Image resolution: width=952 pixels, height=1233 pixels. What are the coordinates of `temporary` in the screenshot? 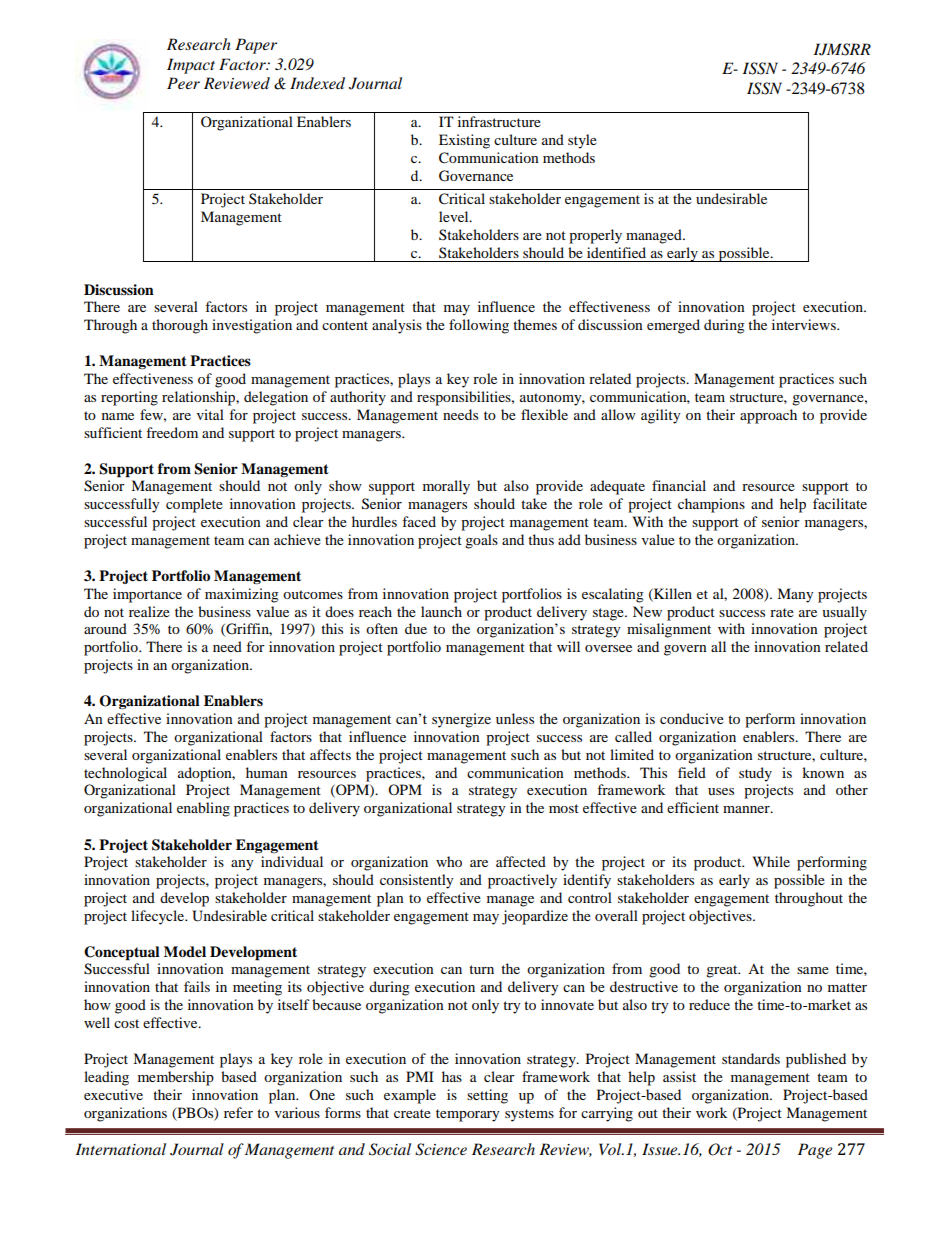 It's located at (467, 1115).
